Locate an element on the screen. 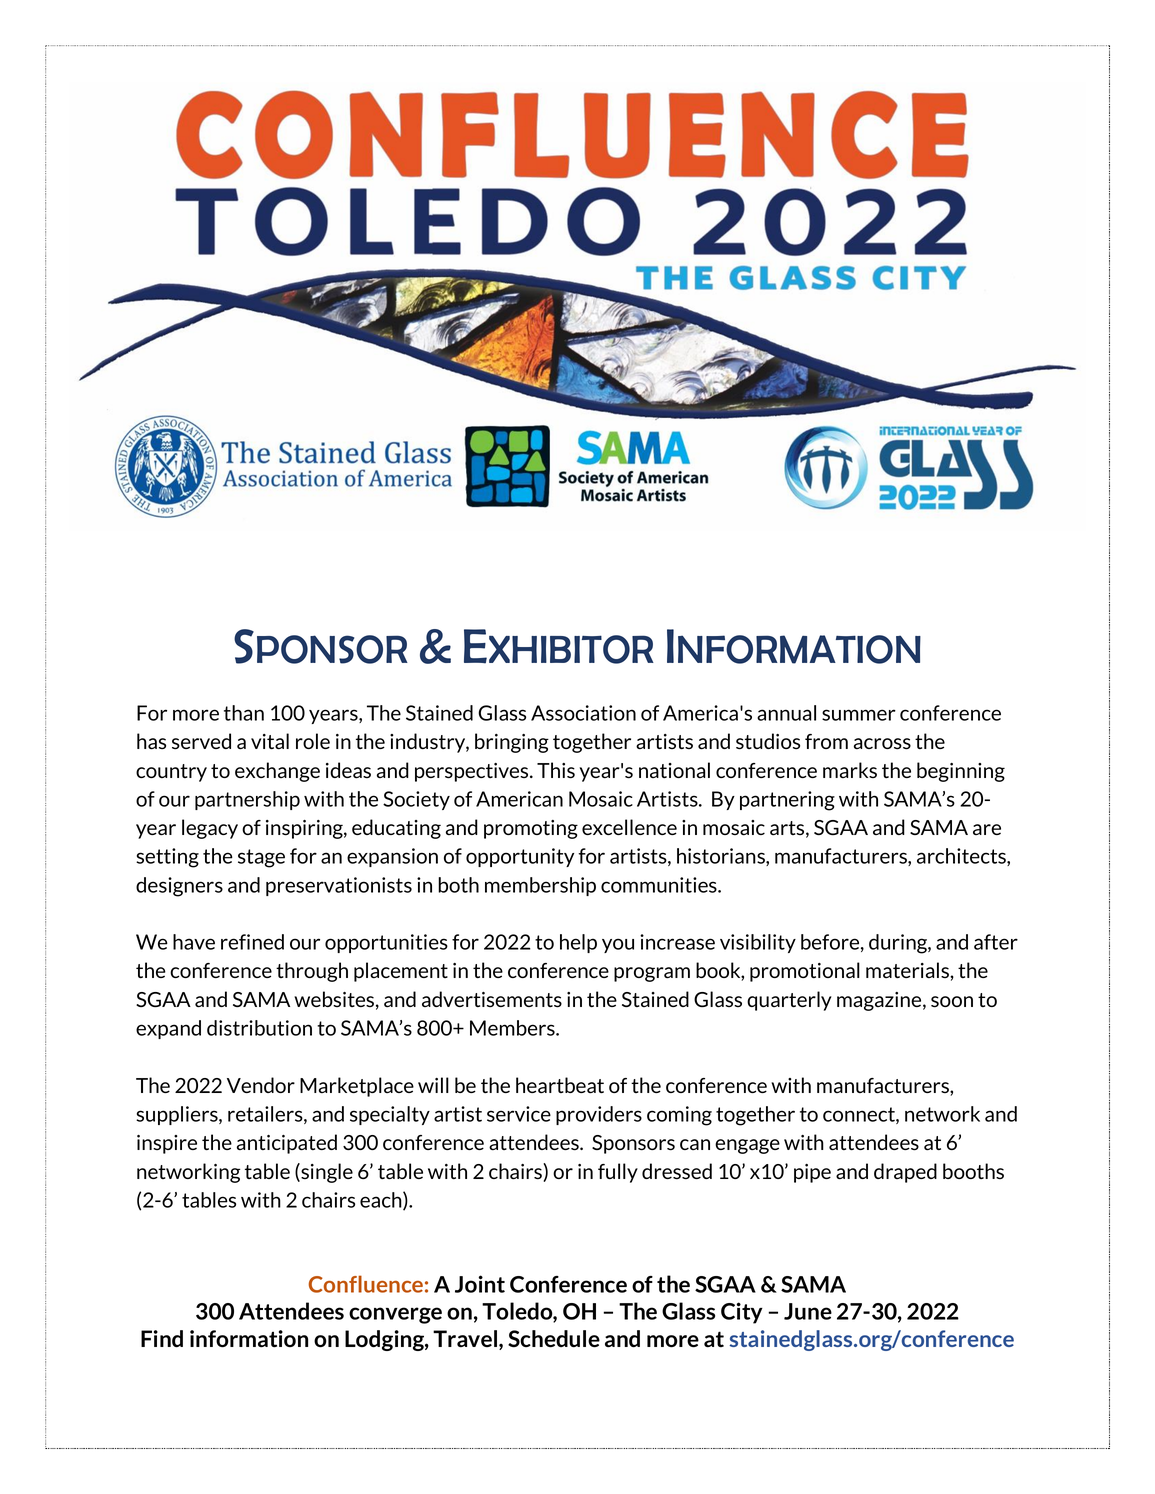  across is located at coordinates (882, 744).
